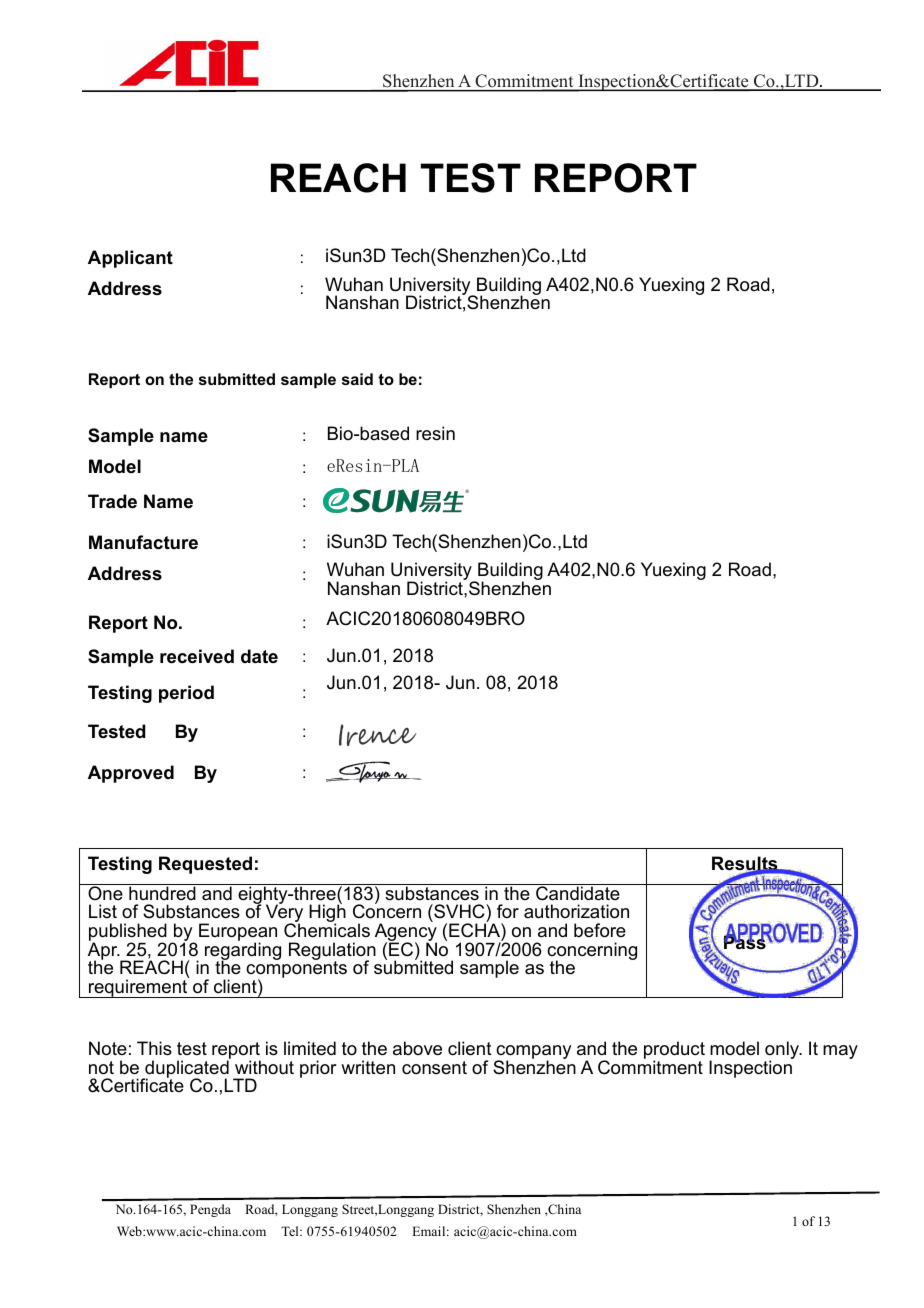 This page has width=924, height=1308. Describe the element at coordinates (783, 1051) in the page. I see `only` at that location.
